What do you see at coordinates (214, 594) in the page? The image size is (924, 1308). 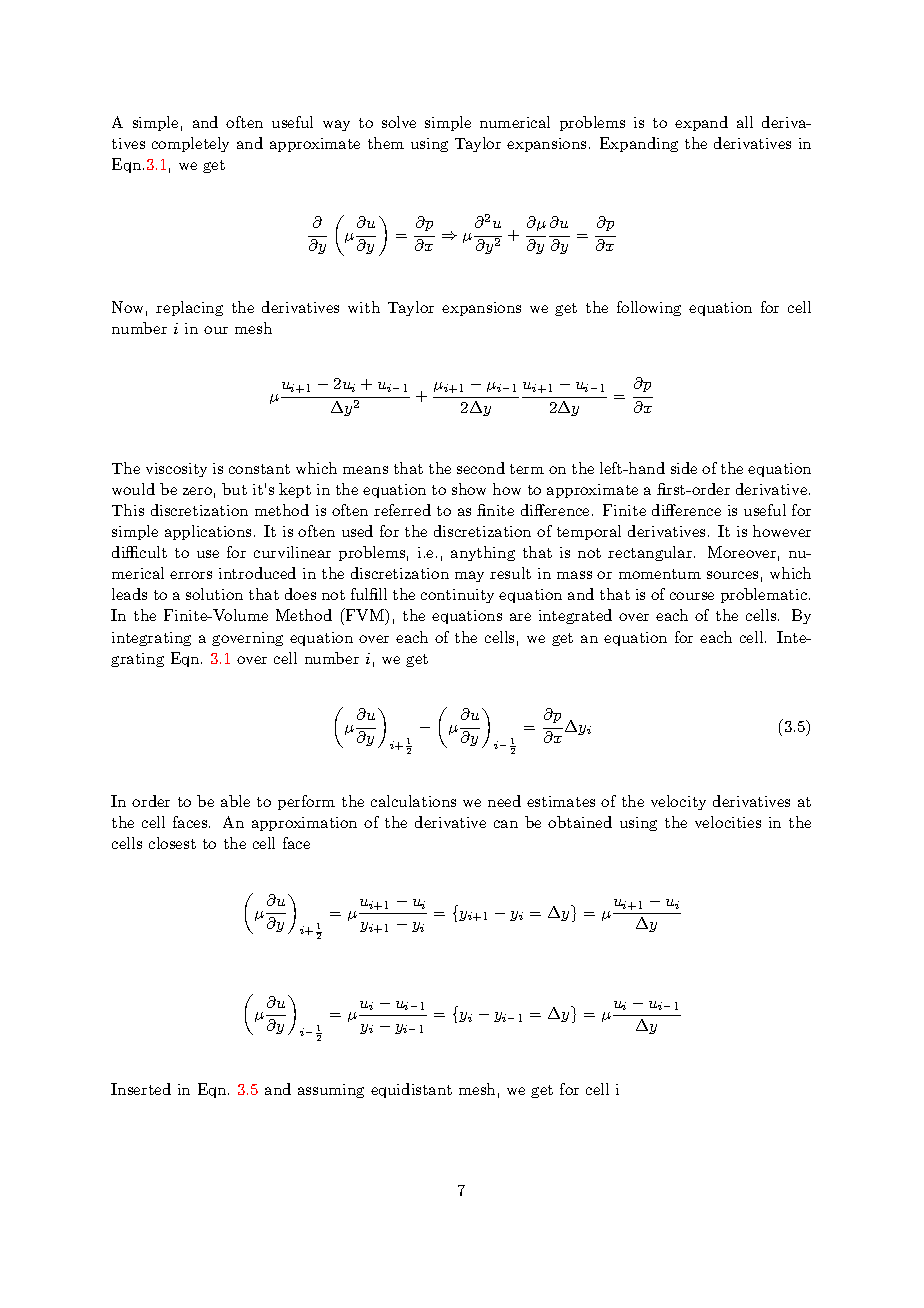 I see `solution` at bounding box center [214, 594].
